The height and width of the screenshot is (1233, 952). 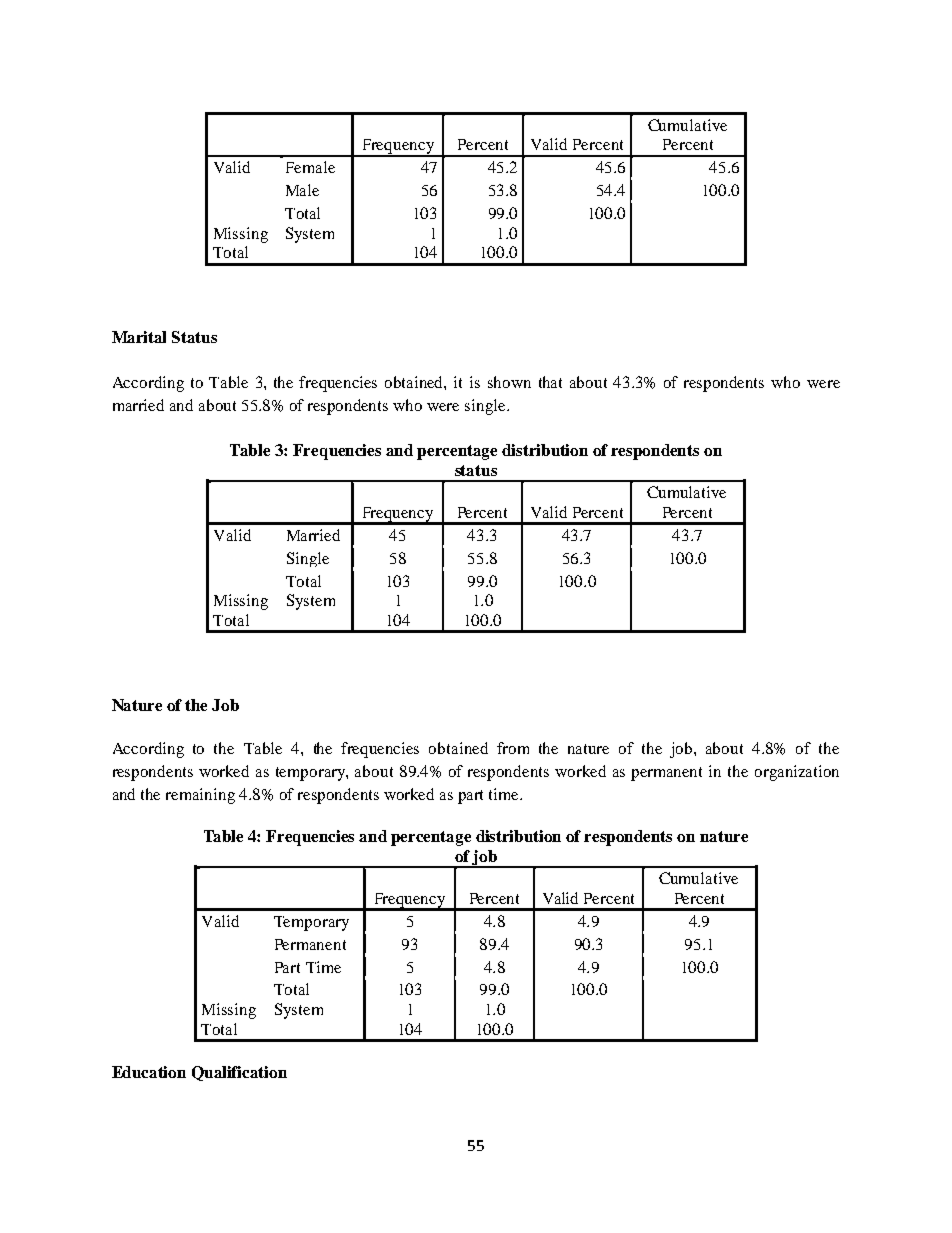 I want to click on Qualification, so click(x=239, y=1073).
